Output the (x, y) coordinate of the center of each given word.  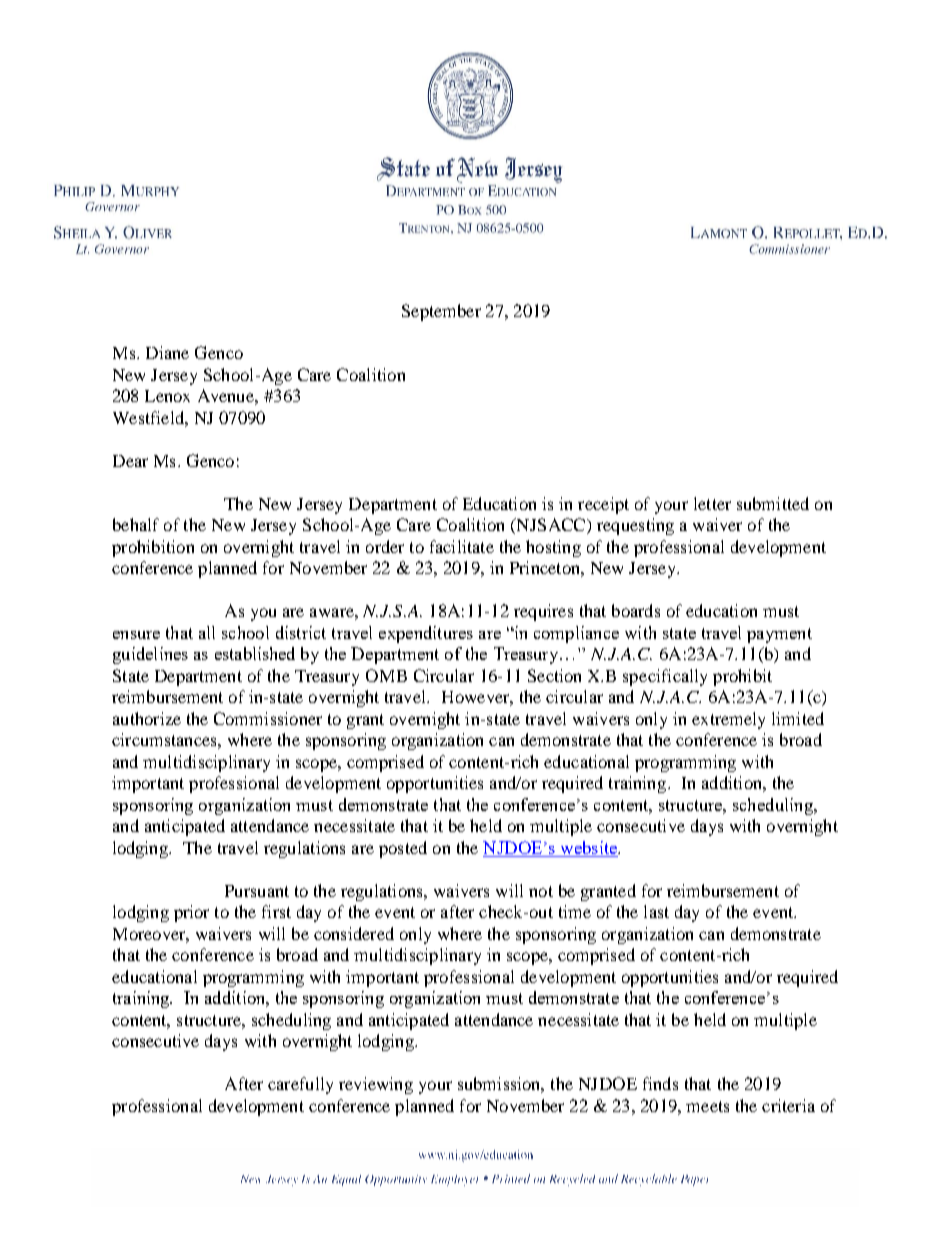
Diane (167, 352)
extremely (728, 720)
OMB (386, 675)
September (441, 312)
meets (707, 1106)
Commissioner (268, 718)
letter (712, 503)
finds (660, 1083)
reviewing (376, 1085)
